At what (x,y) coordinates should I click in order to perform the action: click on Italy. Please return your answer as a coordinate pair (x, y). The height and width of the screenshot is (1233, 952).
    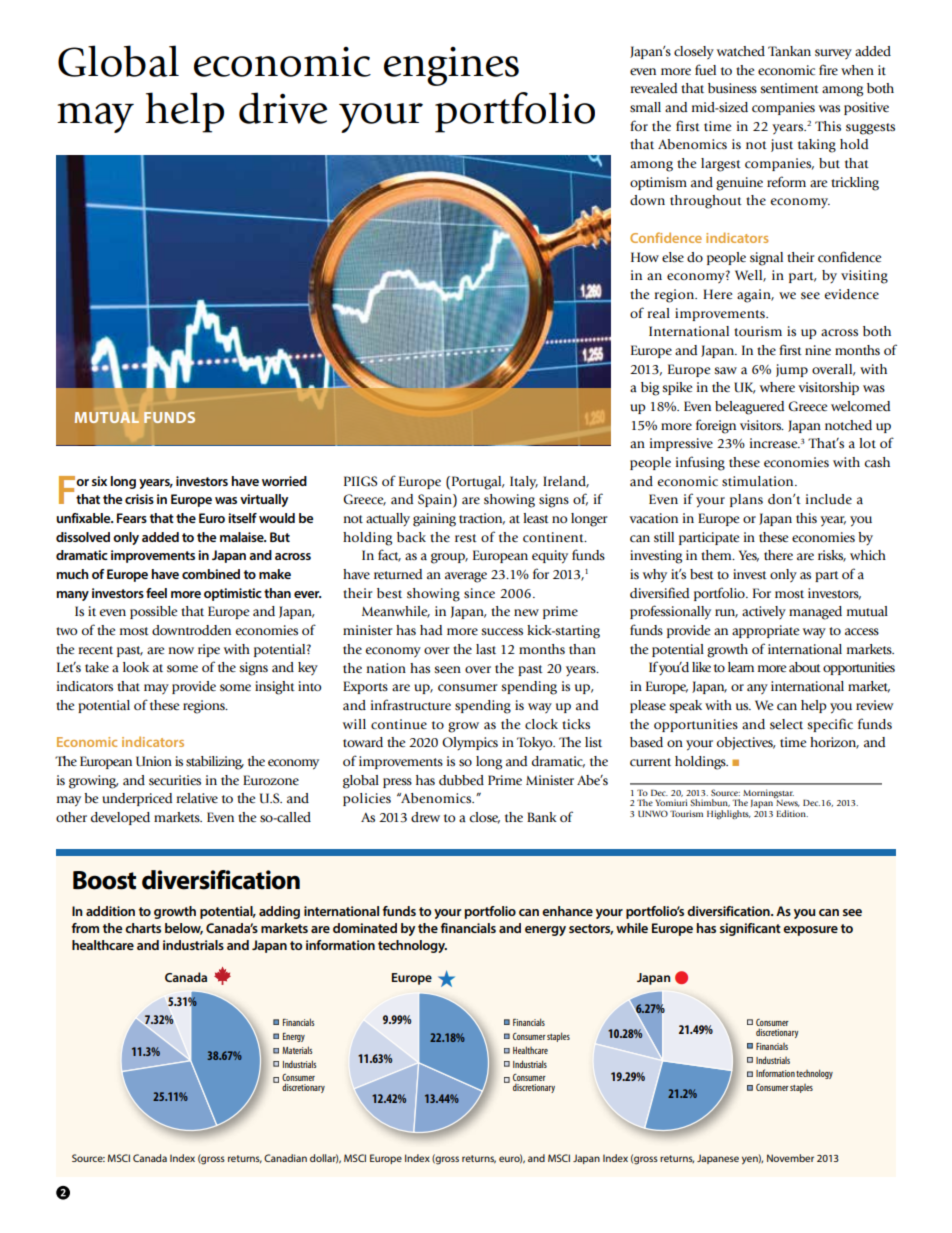
    Looking at the image, I should click on (524, 483).
